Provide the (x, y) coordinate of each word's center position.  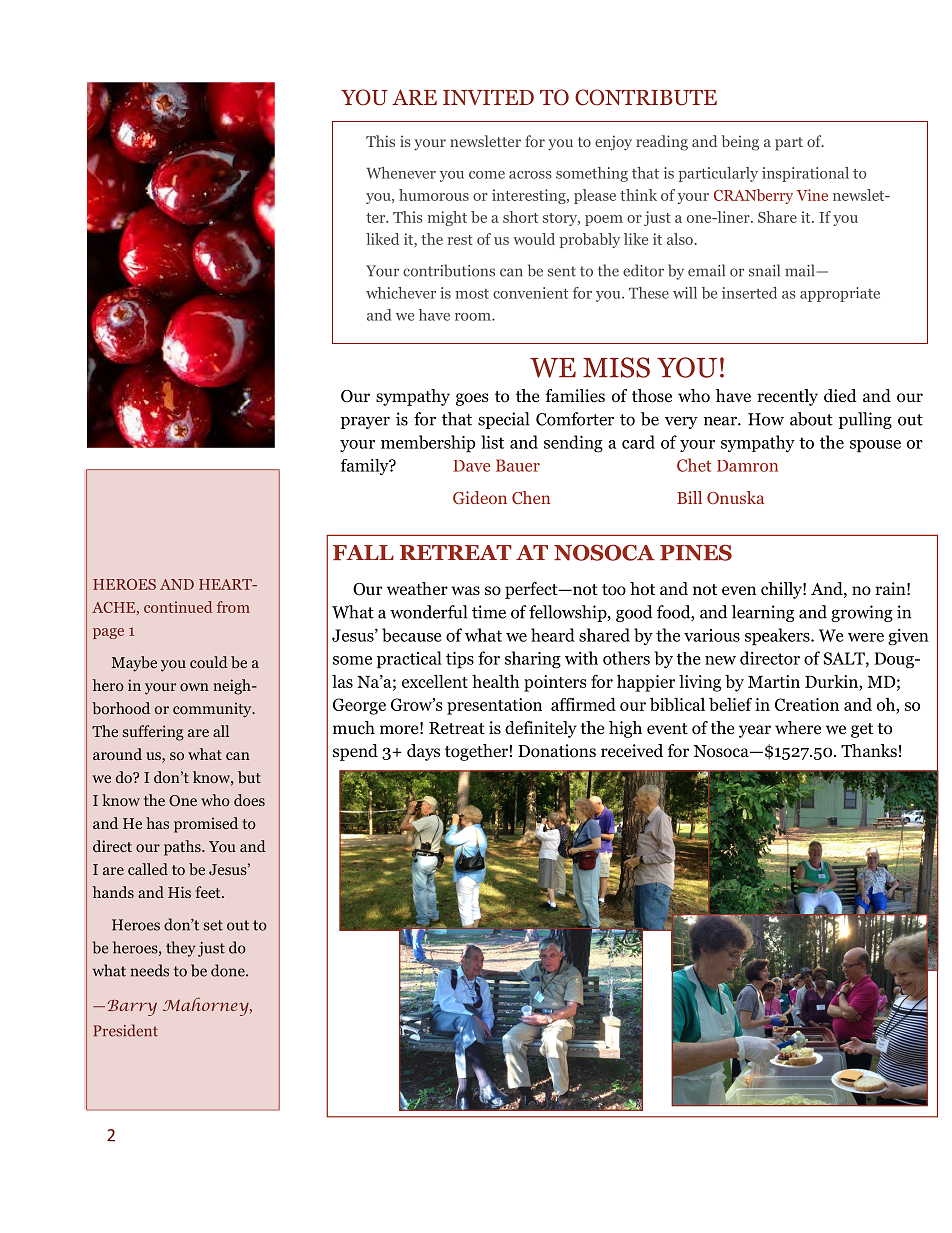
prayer (365, 422)
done (229, 970)
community (213, 710)
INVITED (488, 97)
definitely (541, 729)
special (503, 420)
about (811, 419)
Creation (807, 704)
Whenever (401, 173)
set (213, 925)
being (740, 143)
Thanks (869, 750)
